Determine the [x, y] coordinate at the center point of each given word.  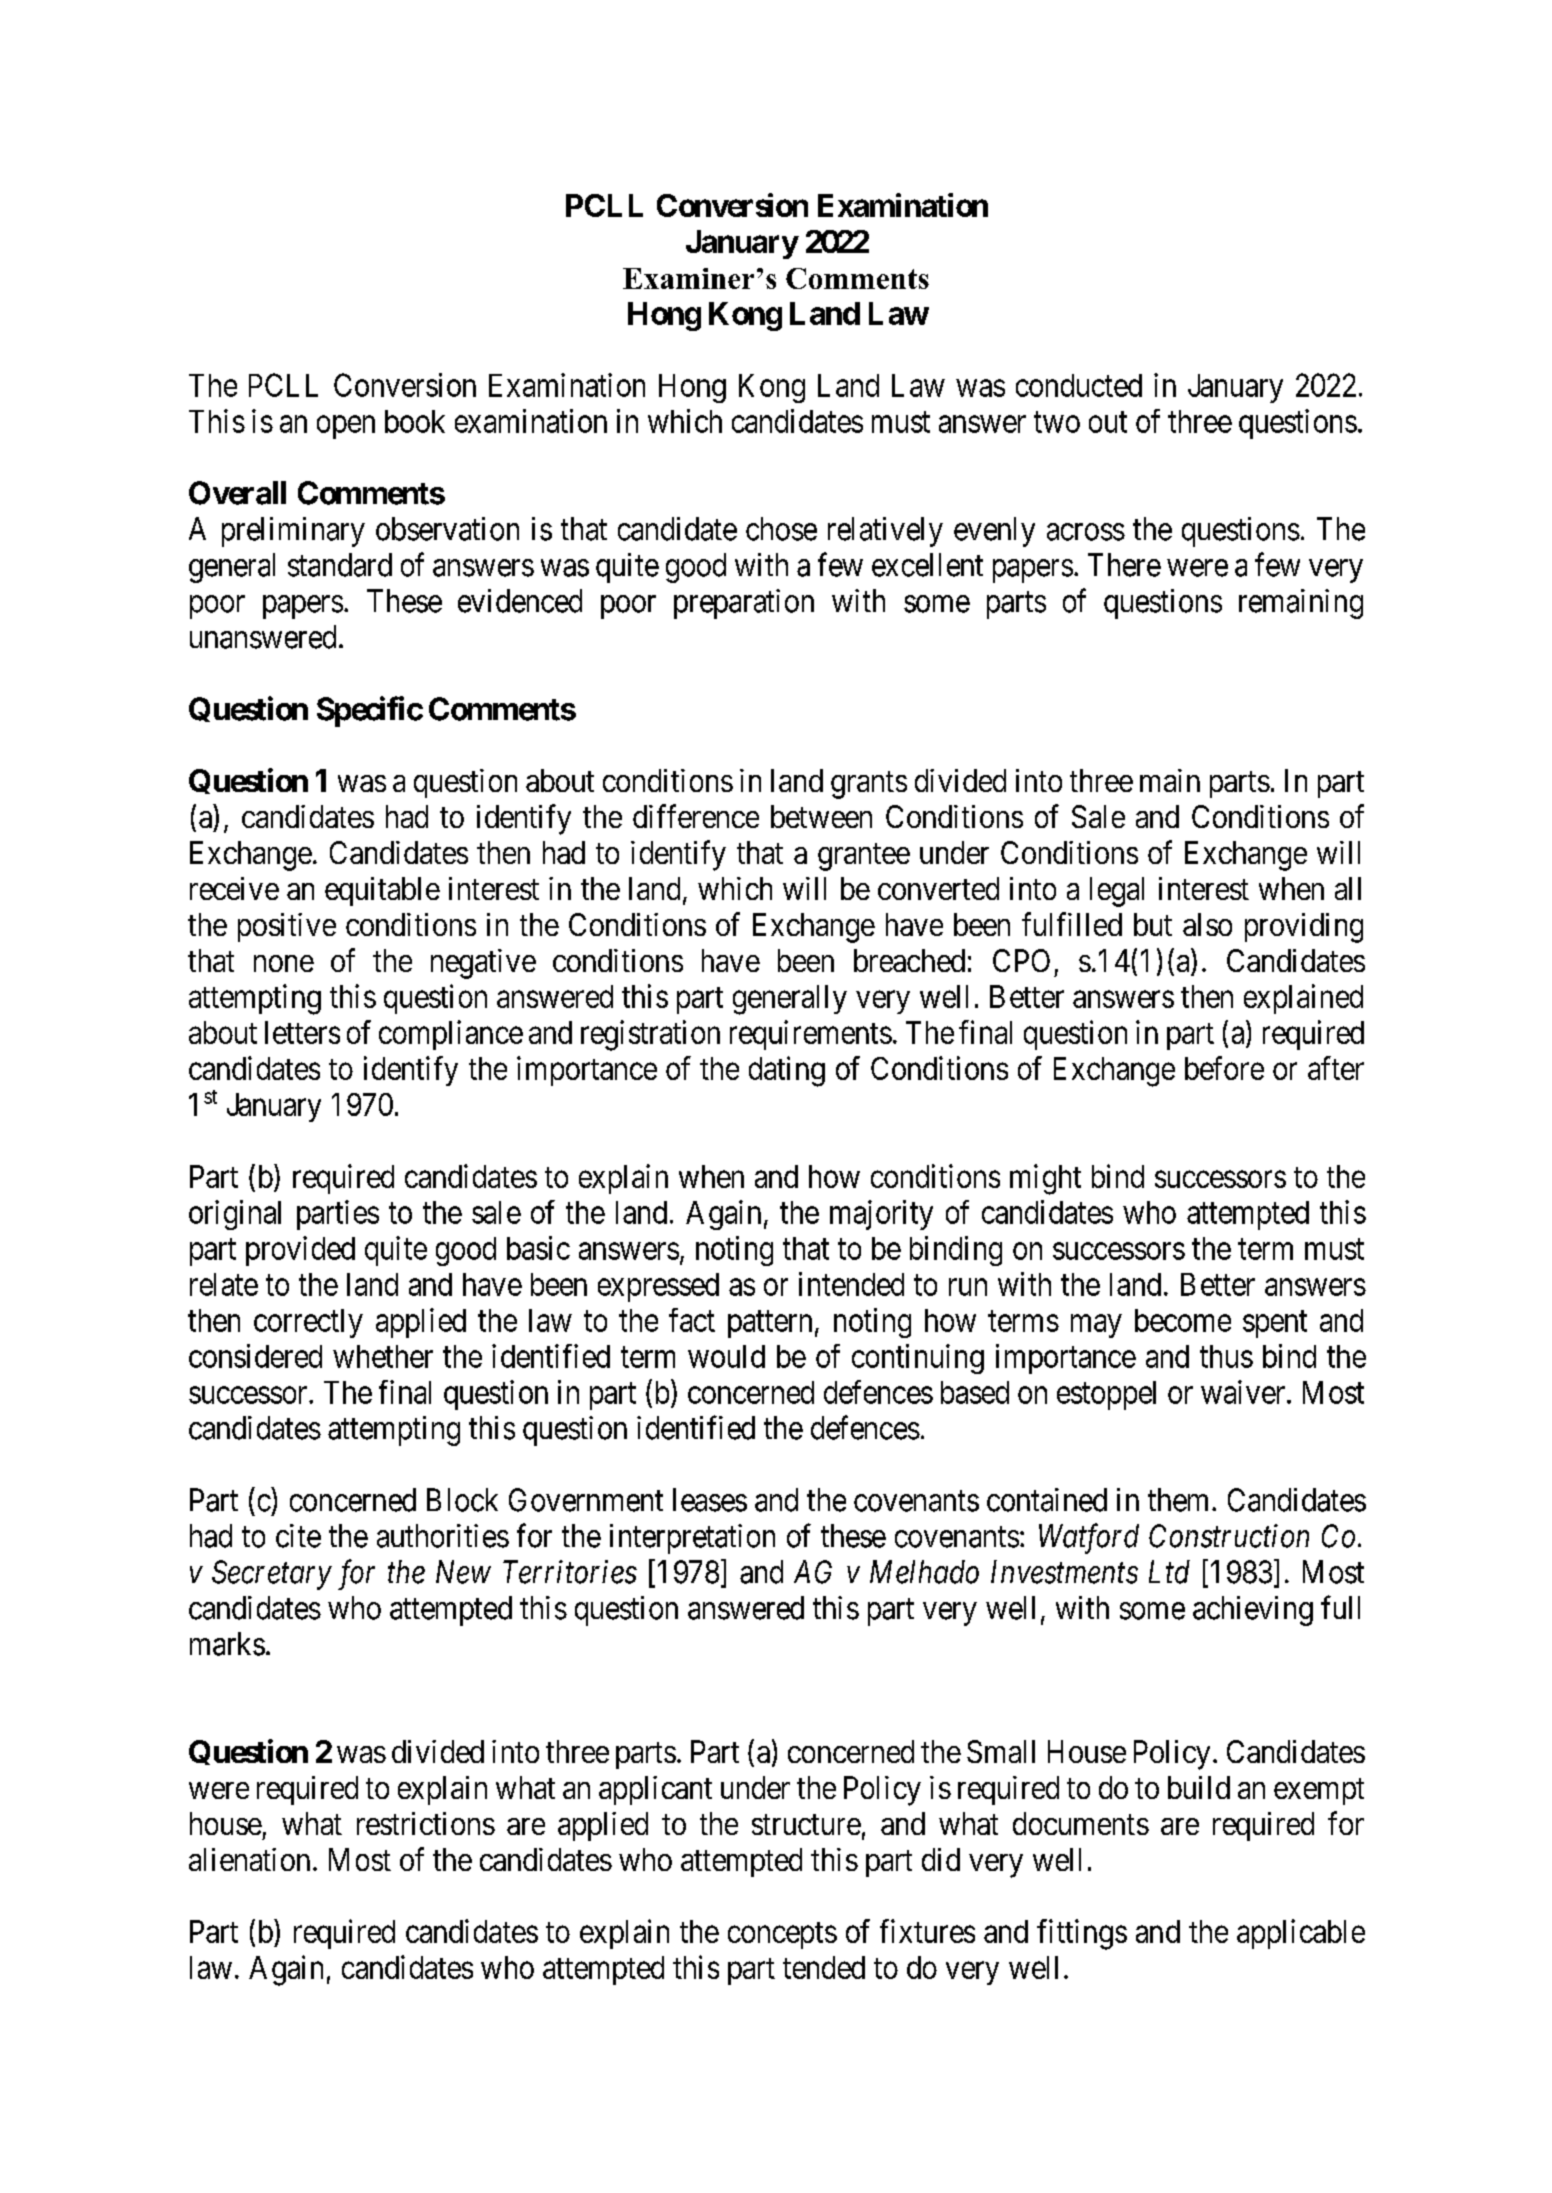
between [821, 816]
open [346, 427]
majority [881, 1215]
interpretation [692, 1539]
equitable [382, 891]
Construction [1229, 1536]
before [1224, 1068]
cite [298, 1536]
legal [1117, 892]
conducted [1079, 385]
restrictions [426, 1823]
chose [781, 529]
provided [300, 1251]
